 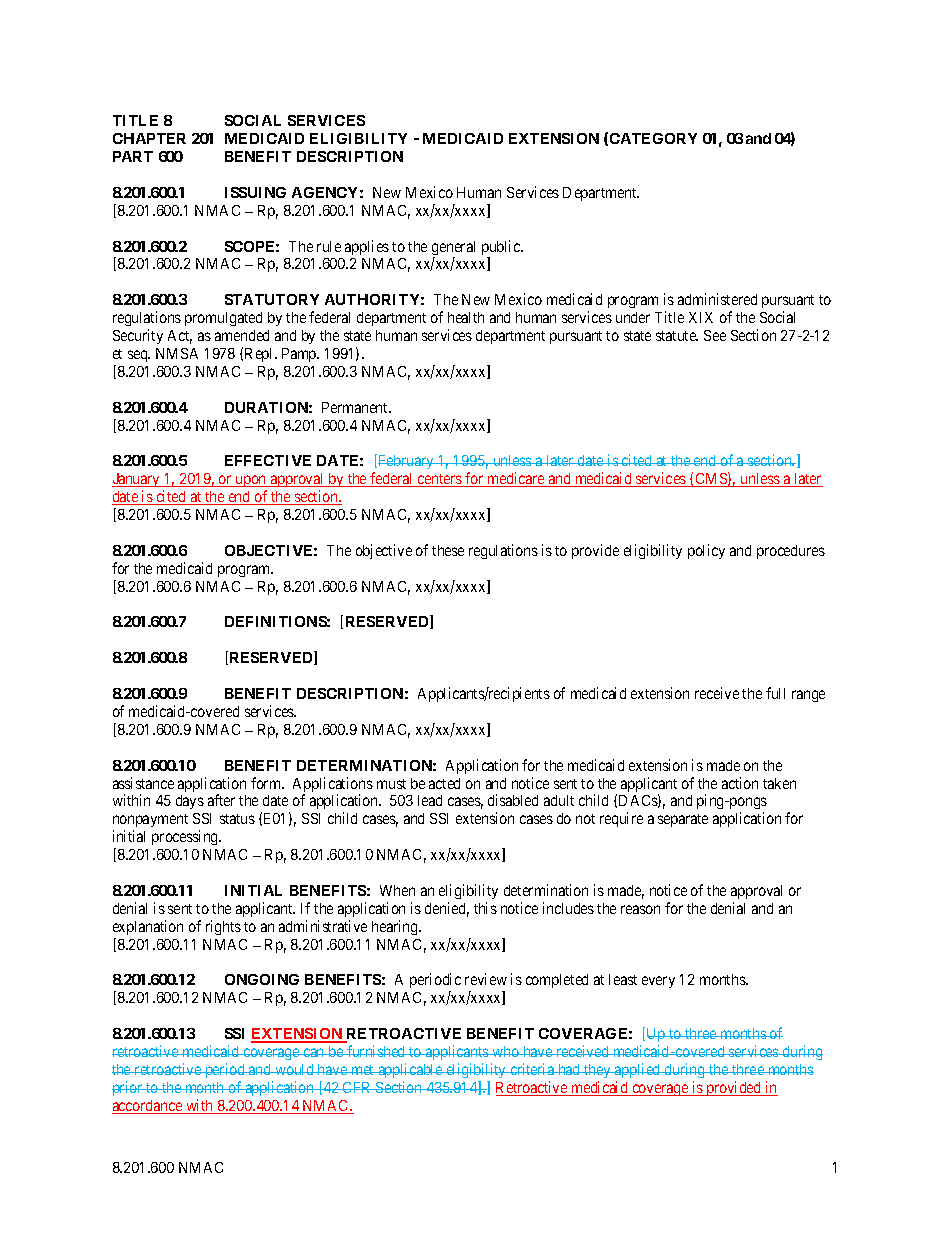 What do you see at coordinates (251, 483) in the screenshot?
I see `upon` at bounding box center [251, 483].
